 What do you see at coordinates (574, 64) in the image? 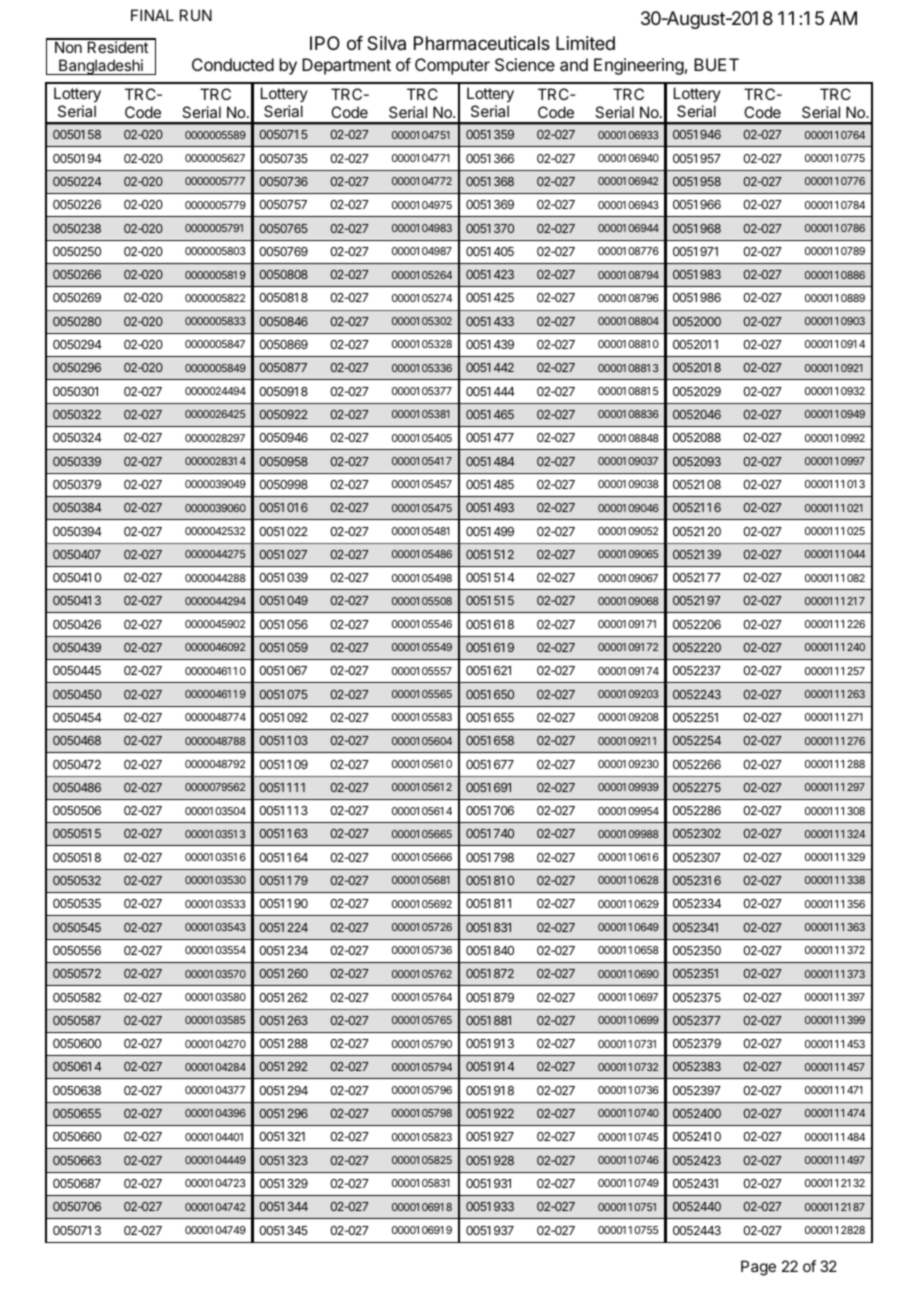
I see `and` at bounding box center [574, 64].
